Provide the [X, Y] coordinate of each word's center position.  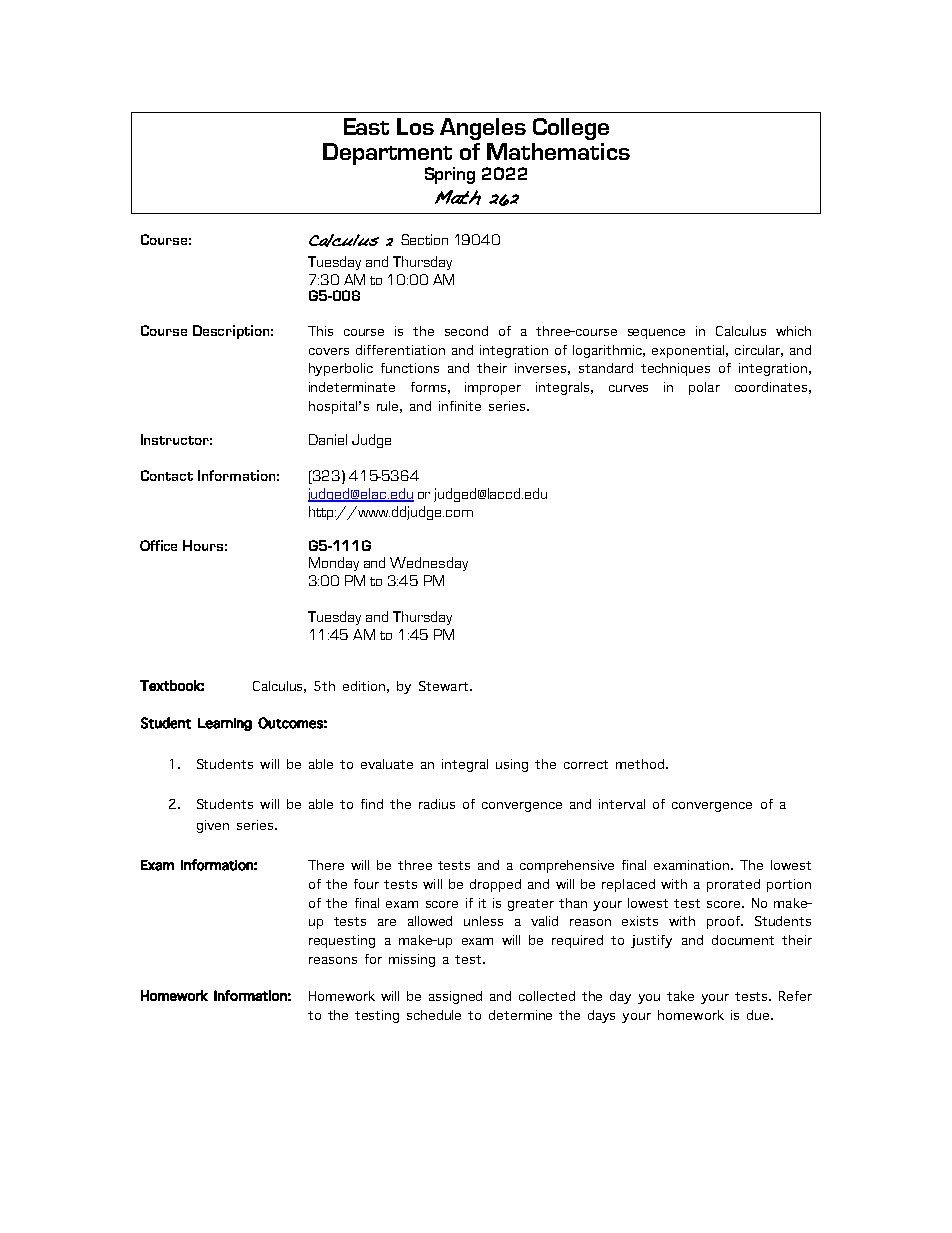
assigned [455, 997]
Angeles [483, 129]
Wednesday [429, 564]
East [366, 126]
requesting [342, 941]
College [571, 129]
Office [158, 545]
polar [704, 388]
